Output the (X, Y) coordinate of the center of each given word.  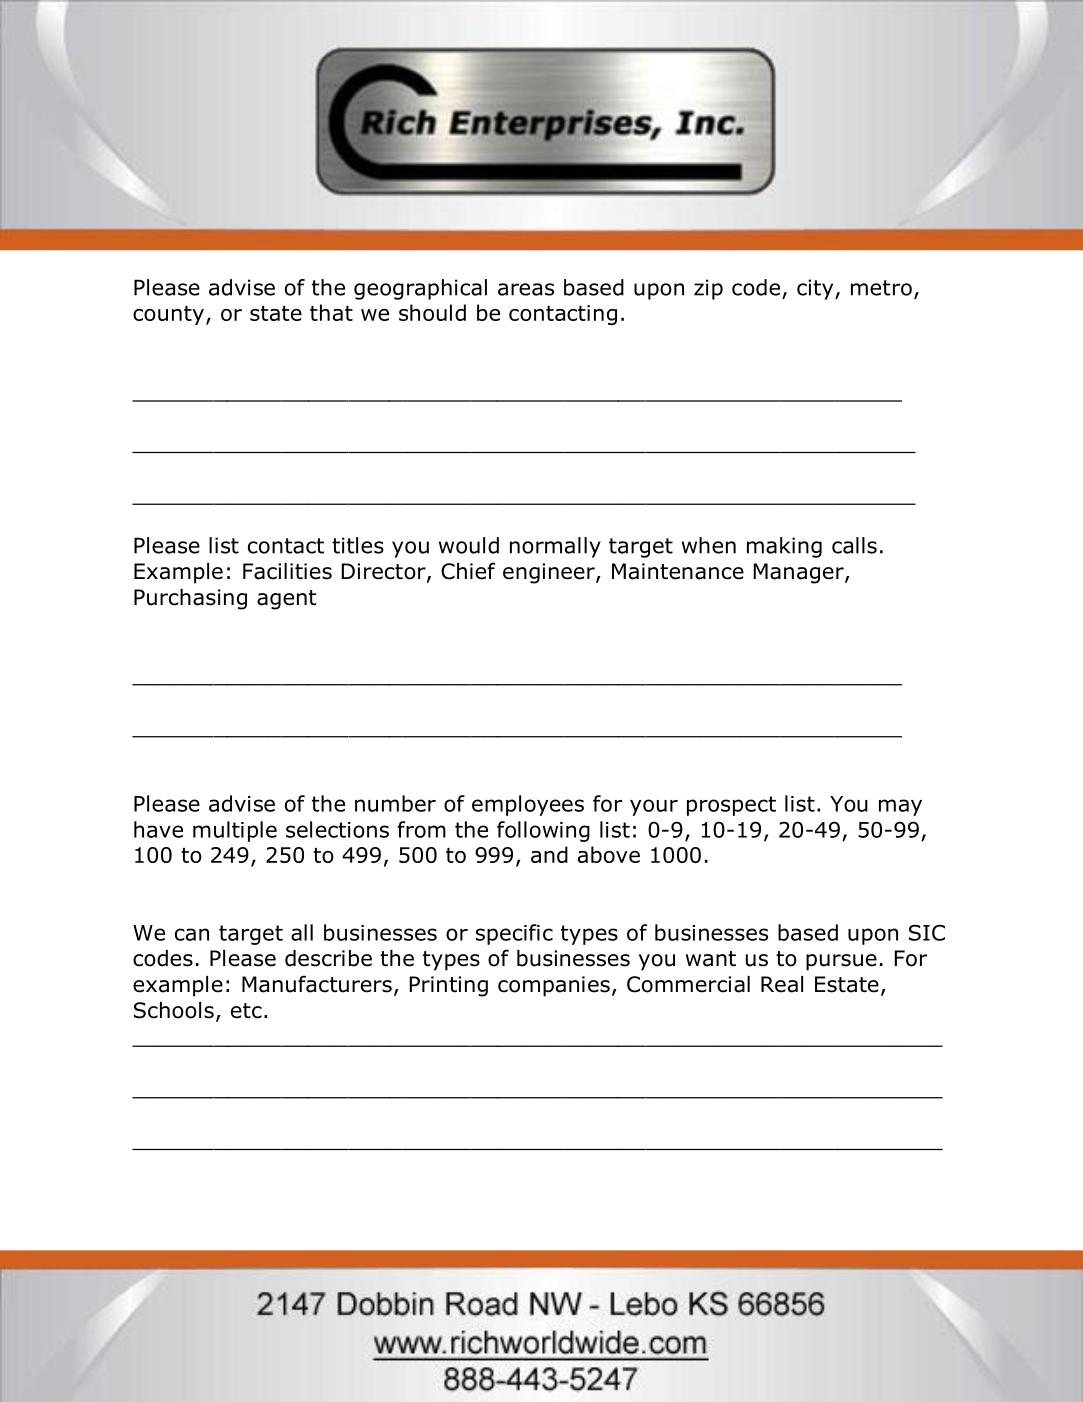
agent (286, 600)
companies (554, 986)
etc (246, 1011)
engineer (550, 573)
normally (555, 547)
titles (358, 545)
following (543, 831)
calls (854, 545)
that (331, 312)
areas (526, 289)
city (816, 289)
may (900, 807)
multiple (235, 831)
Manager (800, 573)
